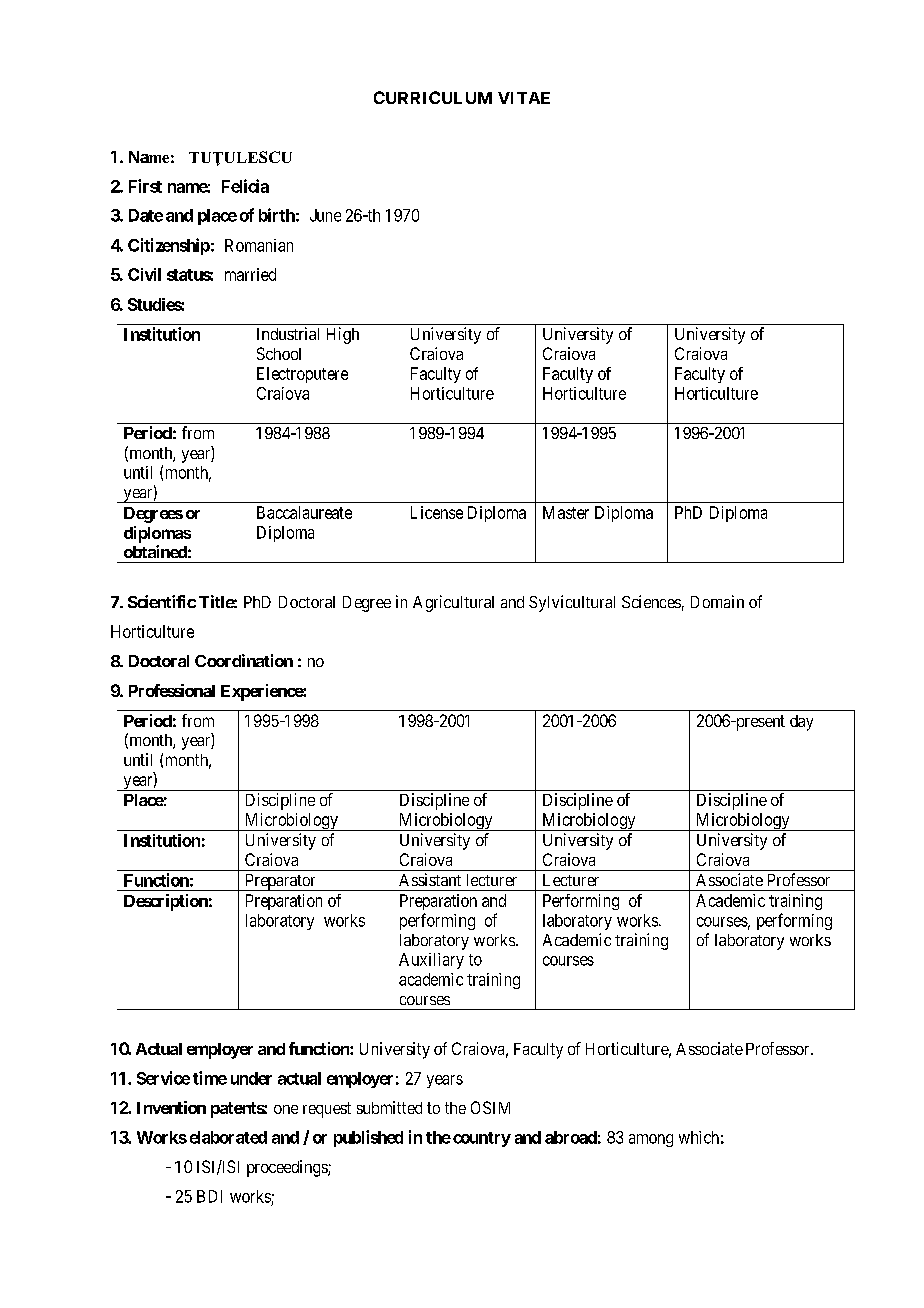  Describe the element at coordinates (717, 601) in the image. I see `Domain` at that location.
